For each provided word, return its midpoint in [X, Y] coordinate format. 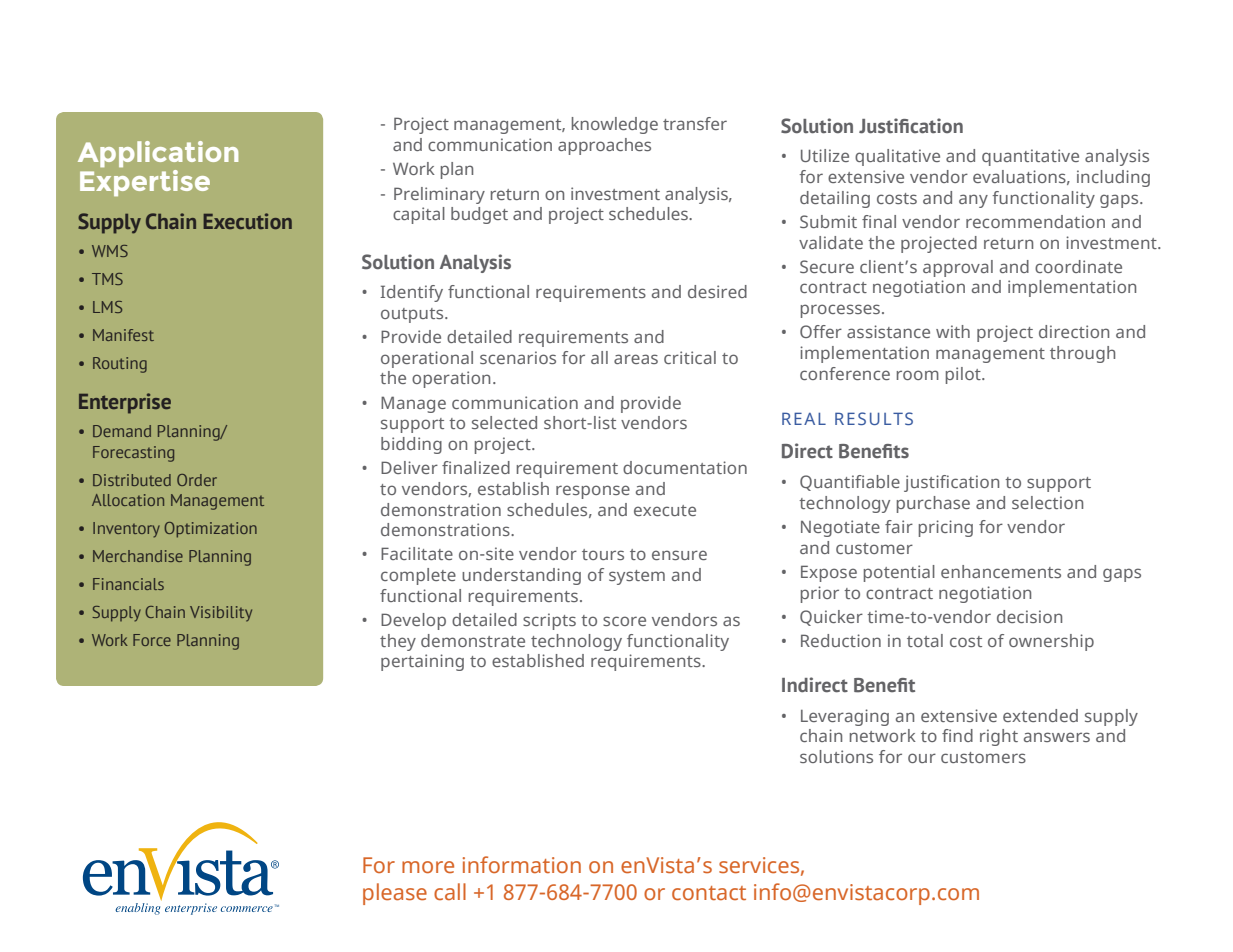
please [395, 894]
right [999, 737]
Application [158, 154]
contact [709, 893]
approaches [604, 146]
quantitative [1030, 157]
